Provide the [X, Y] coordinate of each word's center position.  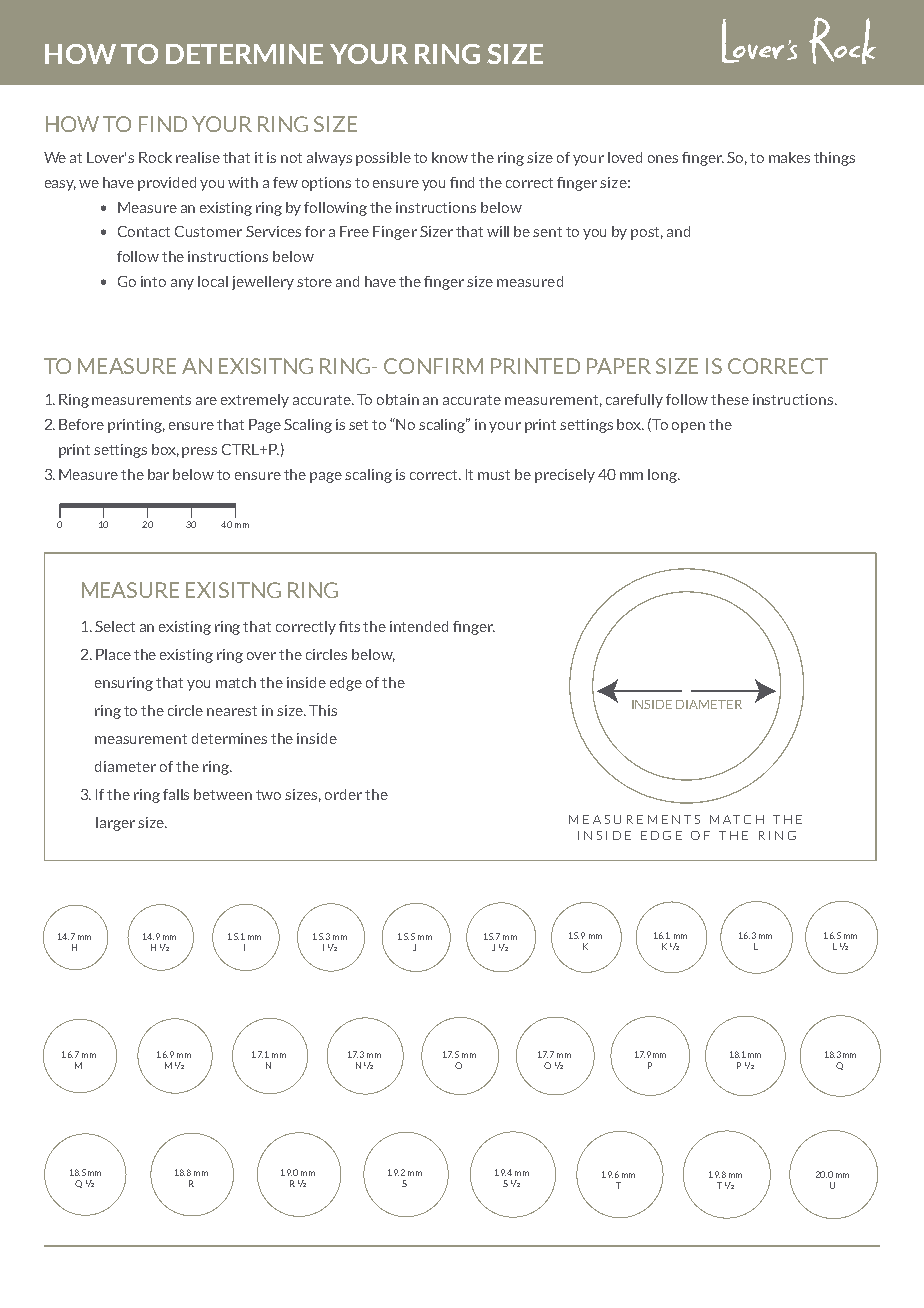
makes [789, 157]
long [664, 476]
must [494, 475]
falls [176, 794]
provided [167, 184]
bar [158, 474]
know [450, 157]
